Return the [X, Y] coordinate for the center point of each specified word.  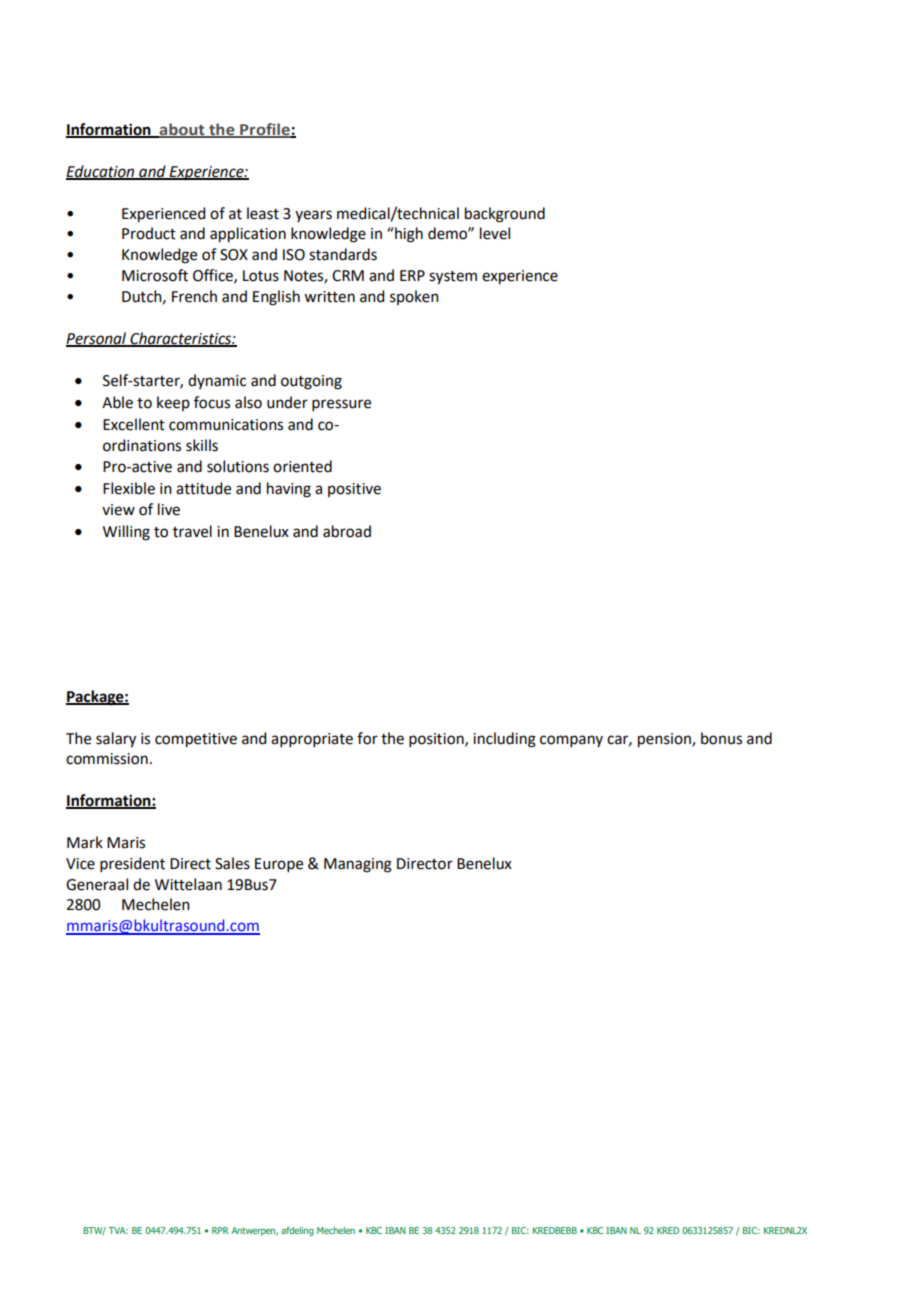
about [182, 130]
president [132, 864]
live [169, 509]
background [505, 215]
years [313, 216]
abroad [347, 531]
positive [354, 490]
